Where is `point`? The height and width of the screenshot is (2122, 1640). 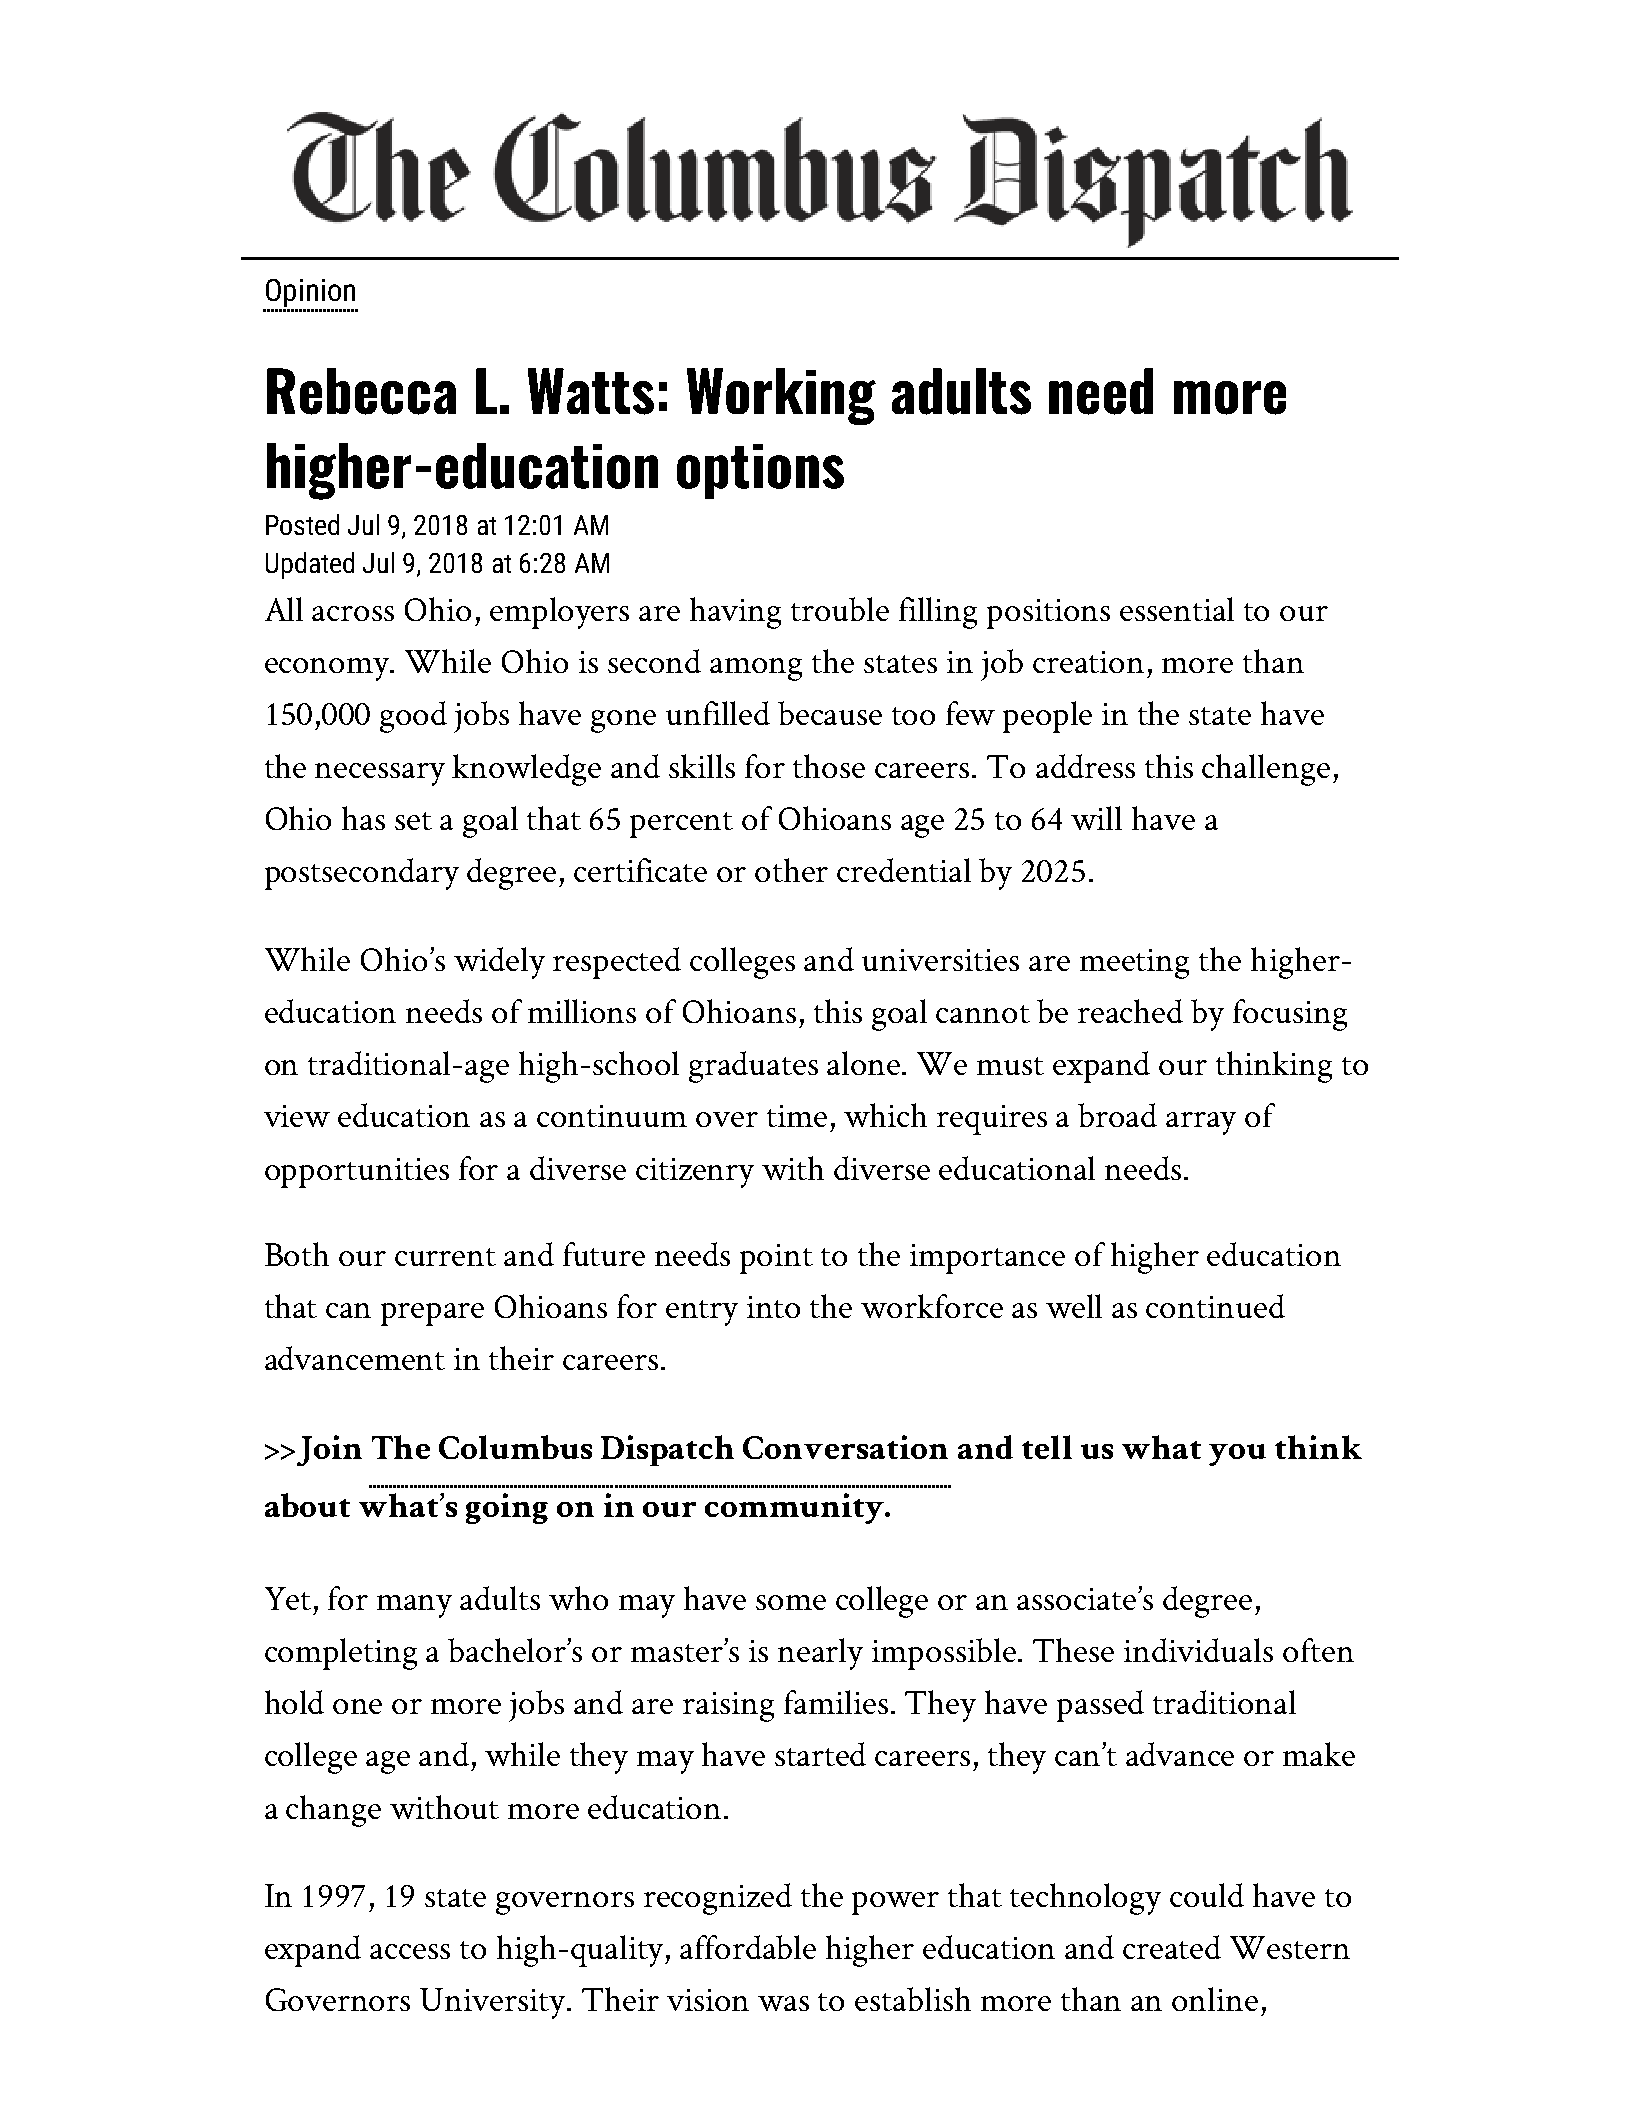 point is located at coordinates (776, 1259).
